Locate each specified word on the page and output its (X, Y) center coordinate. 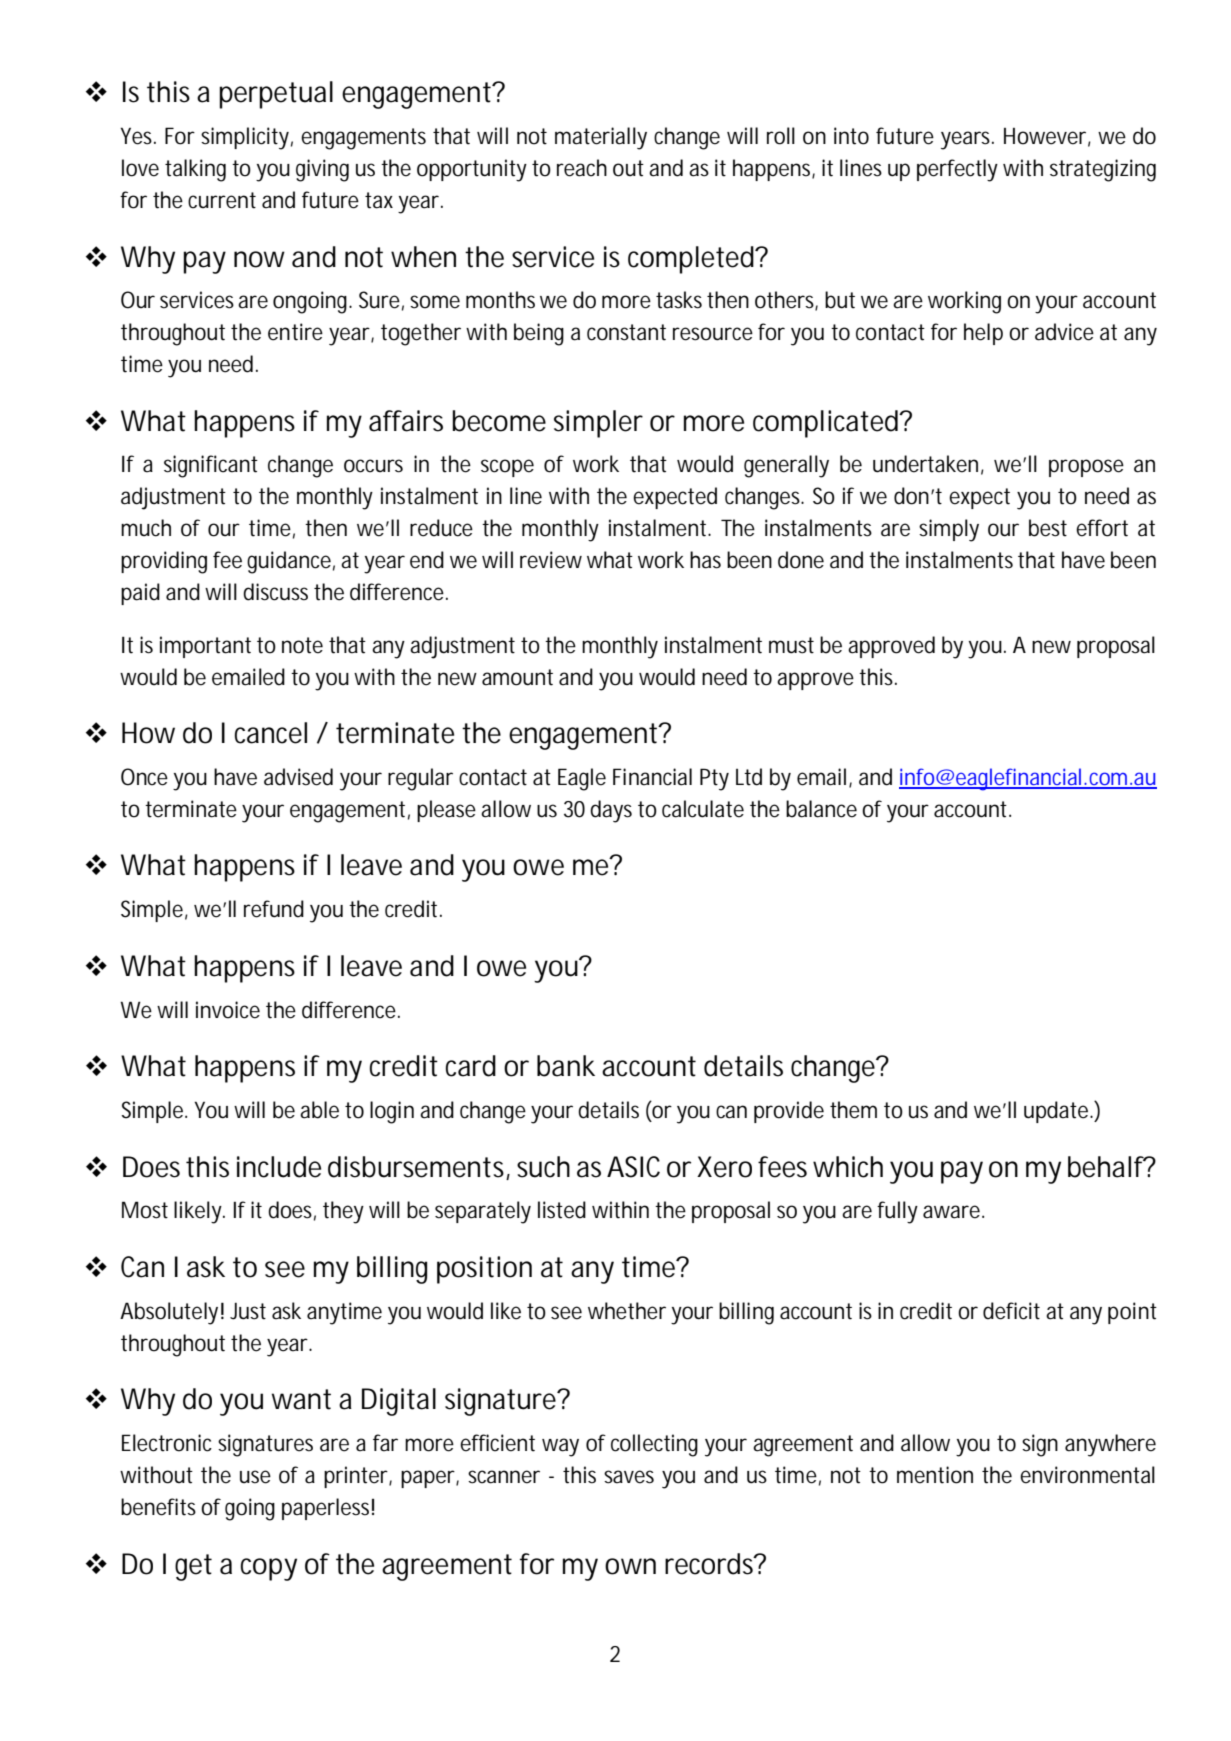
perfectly (957, 170)
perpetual (276, 95)
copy (269, 1569)
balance (821, 809)
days (611, 811)
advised (298, 777)
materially (601, 138)
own (630, 1566)
